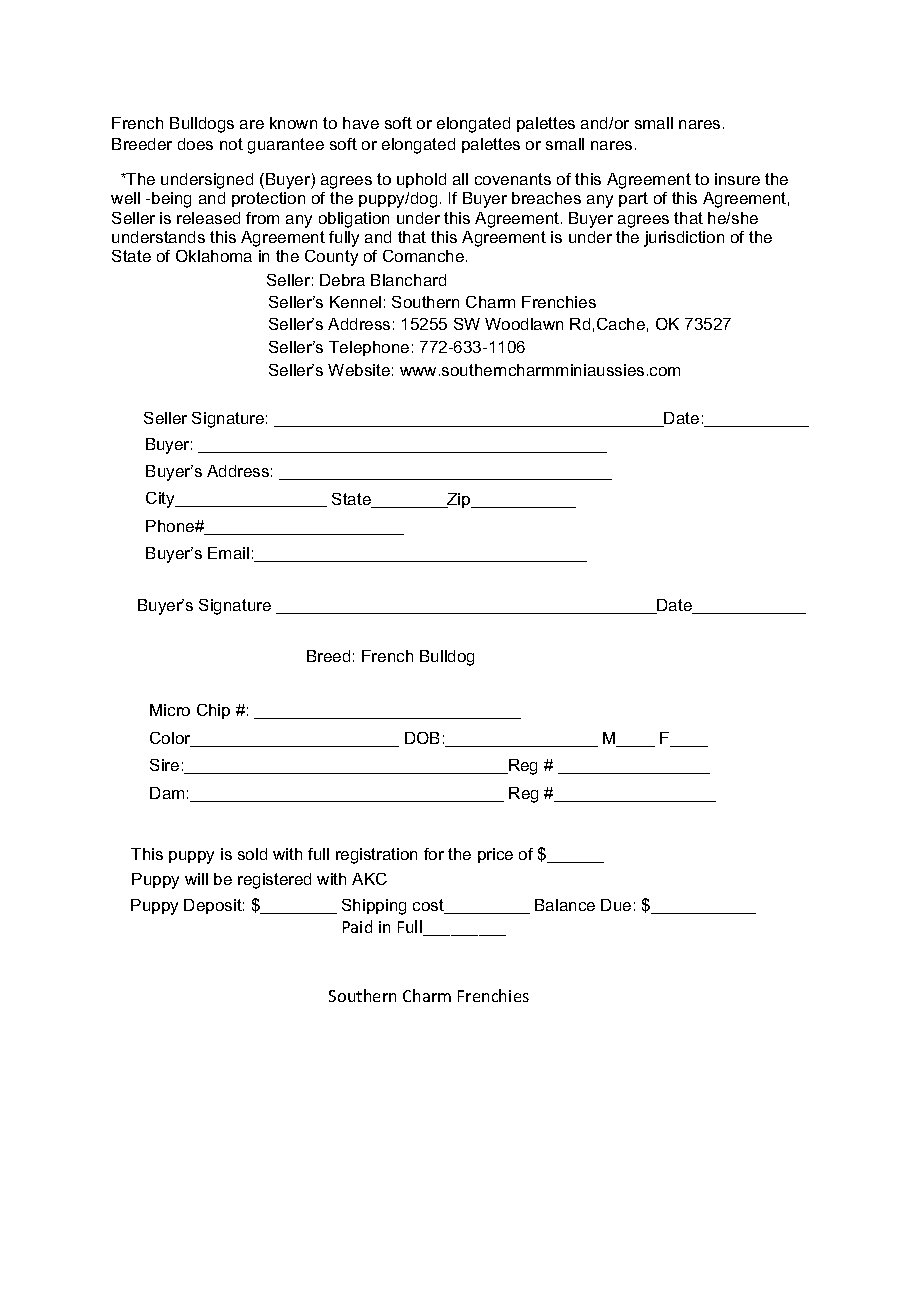 This screenshot has width=924, height=1308. Describe the element at coordinates (196, 879) in the screenshot. I see `will` at that location.
